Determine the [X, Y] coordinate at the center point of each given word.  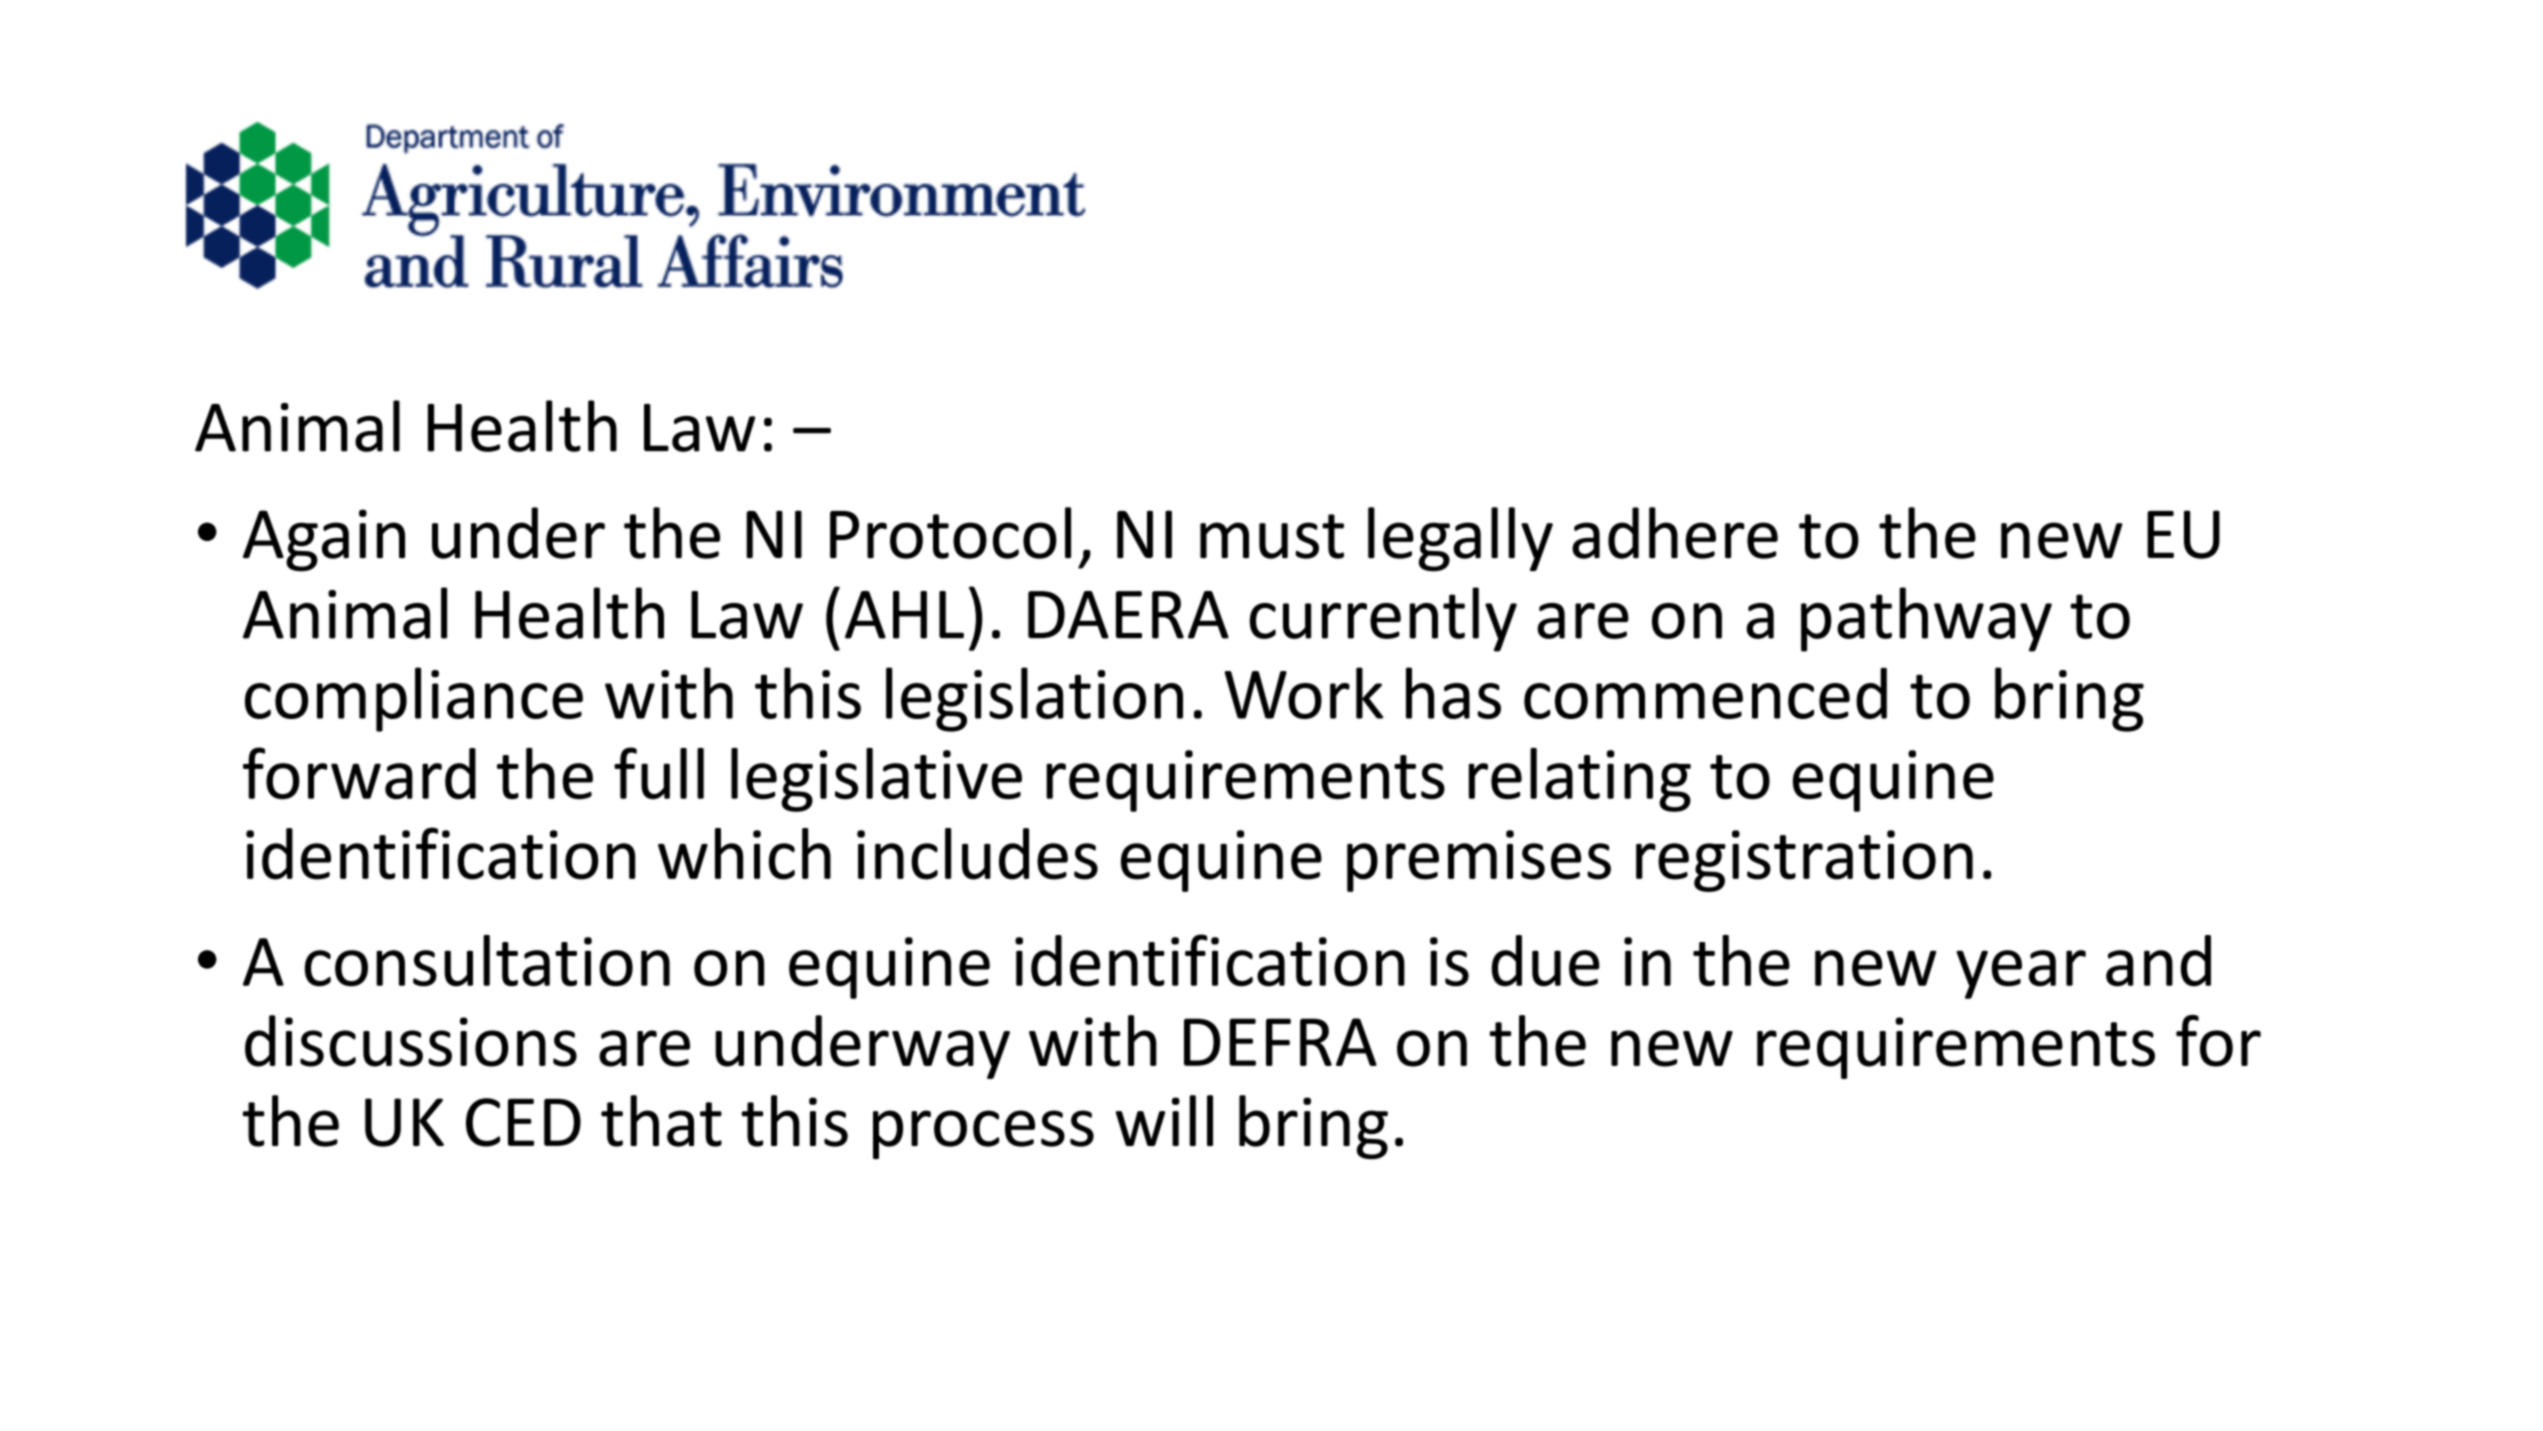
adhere [1675, 533]
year [2021, 974]
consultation [487, 961]
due [1546, 961]
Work [1304, 693]
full [659, 773]
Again [324, 540]
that [661, 1121]
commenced [1705, 693]
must [1272, 536]
